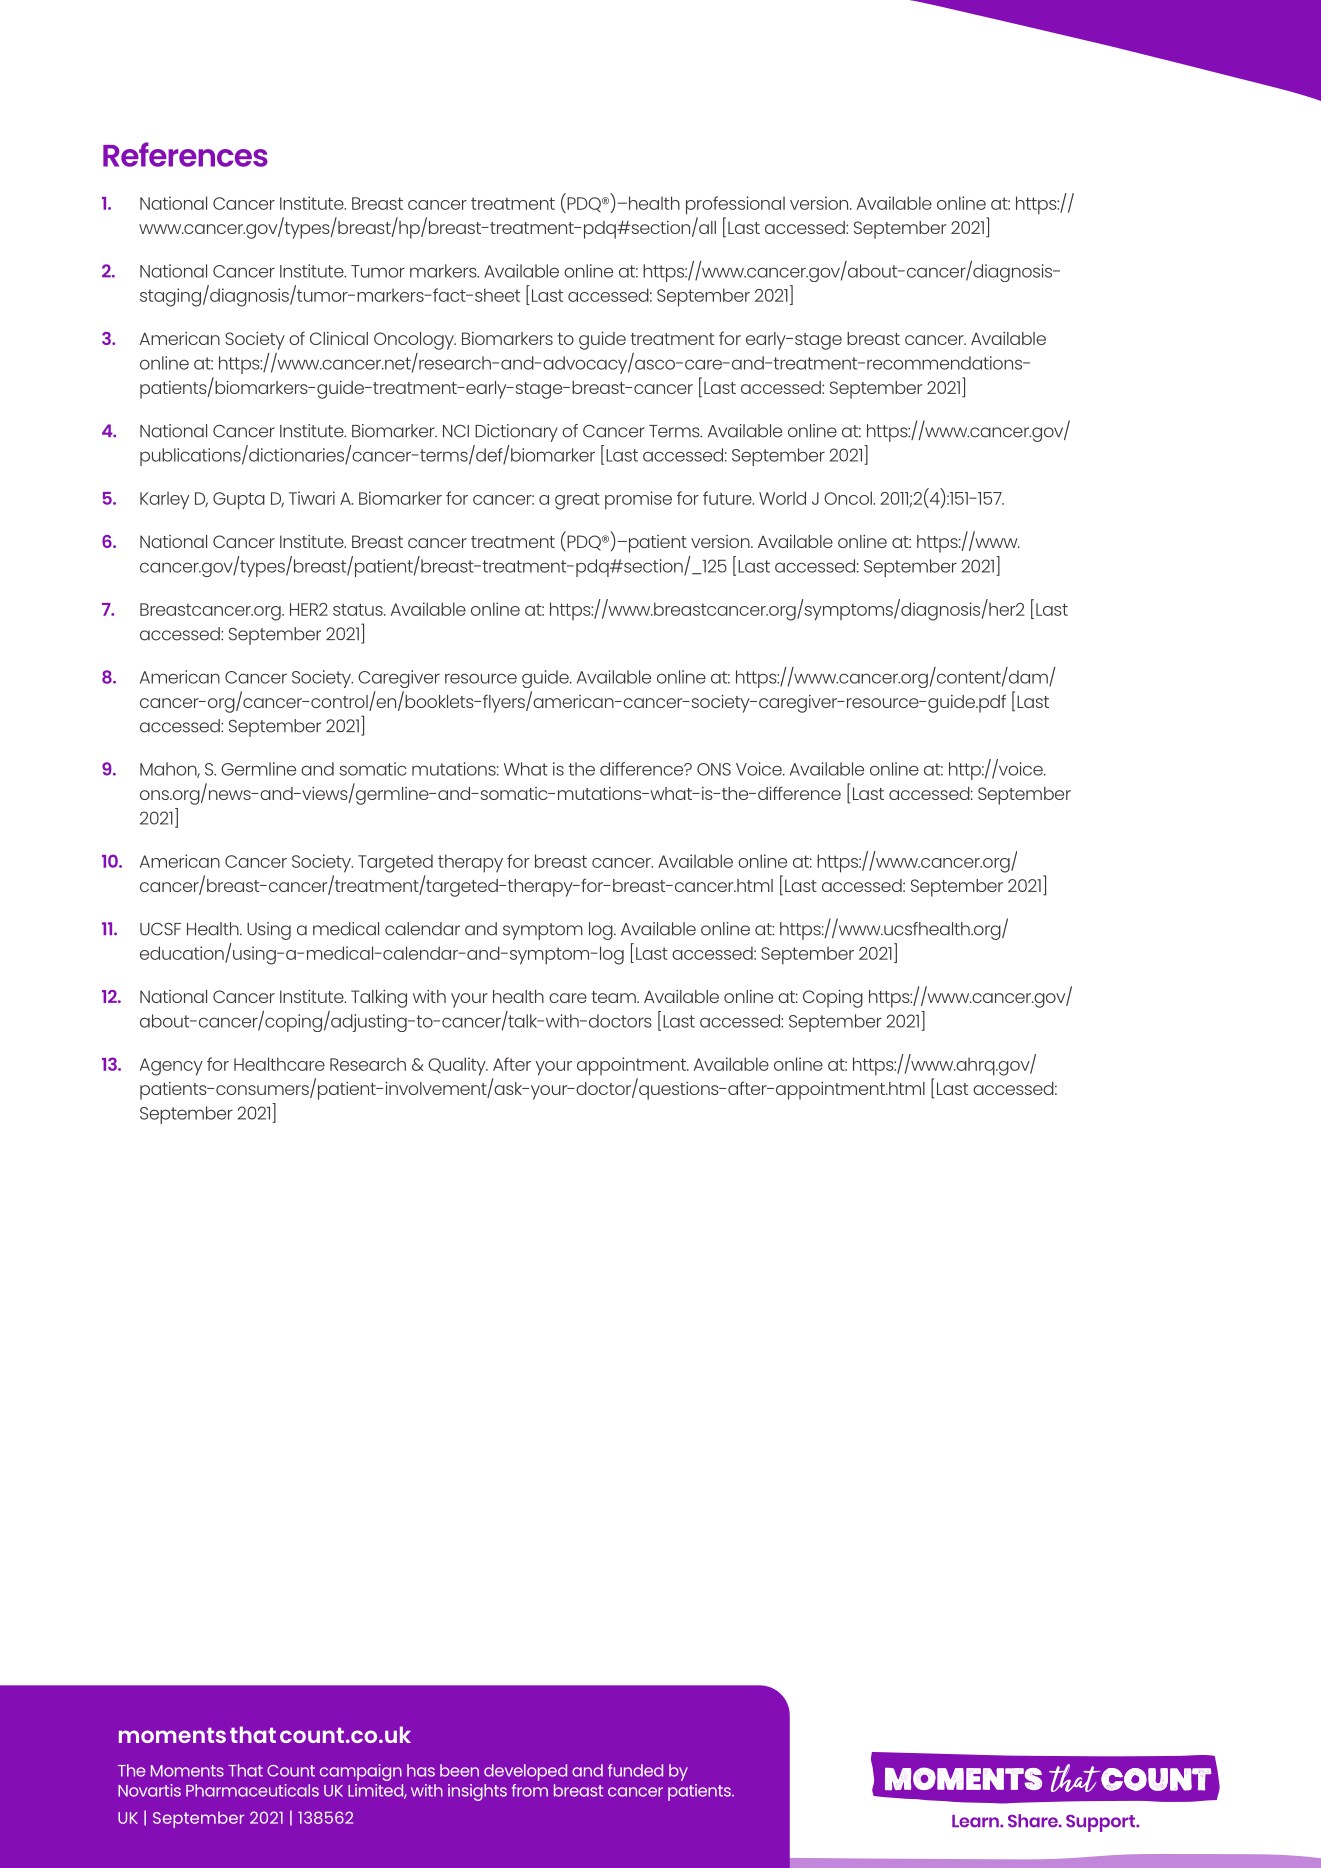 This image has height=1868, width=1321. What do you see at coordinates (171, 1067) in the image?
I see `Agency` at bounding box center [171, 1067].
